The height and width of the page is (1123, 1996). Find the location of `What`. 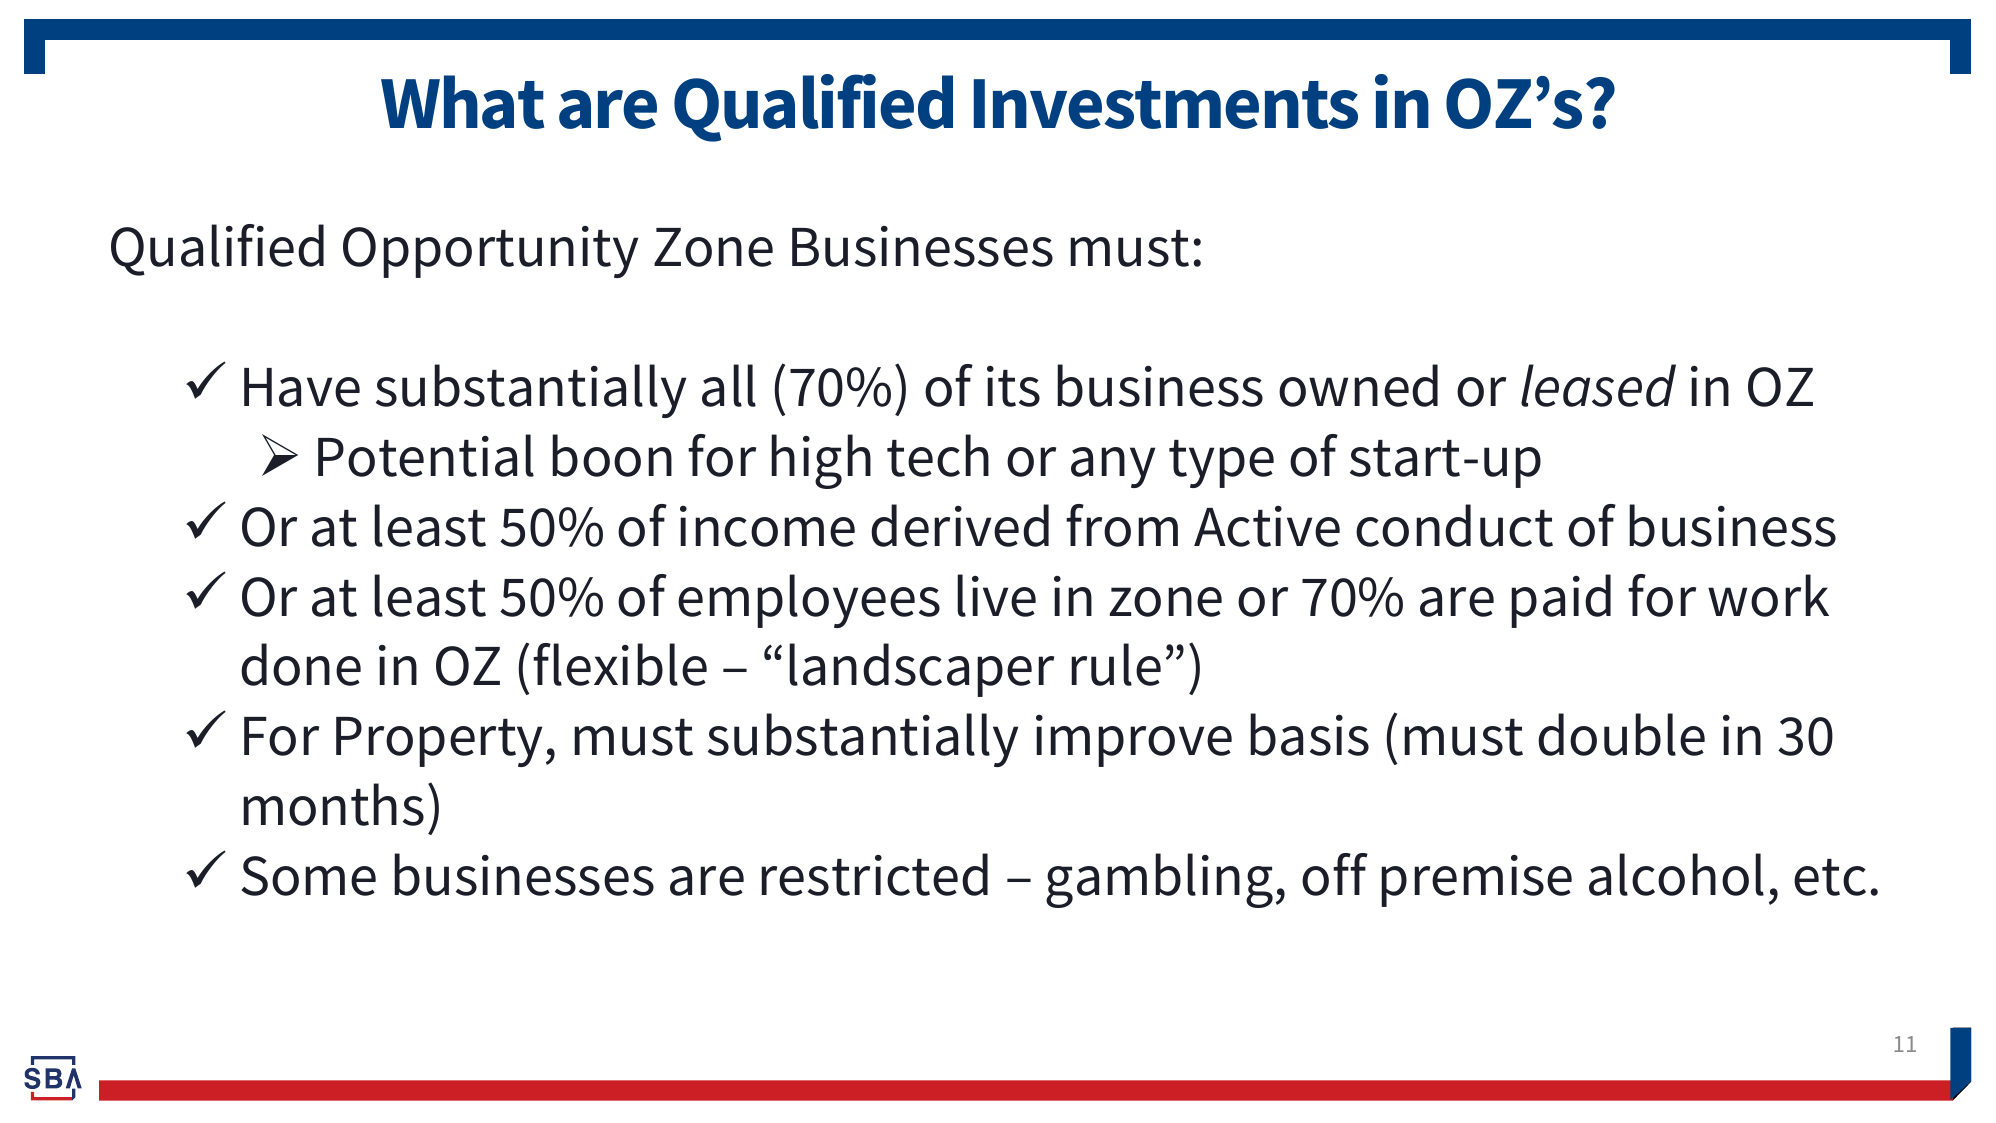

What is located at coordinates (462, 102).
